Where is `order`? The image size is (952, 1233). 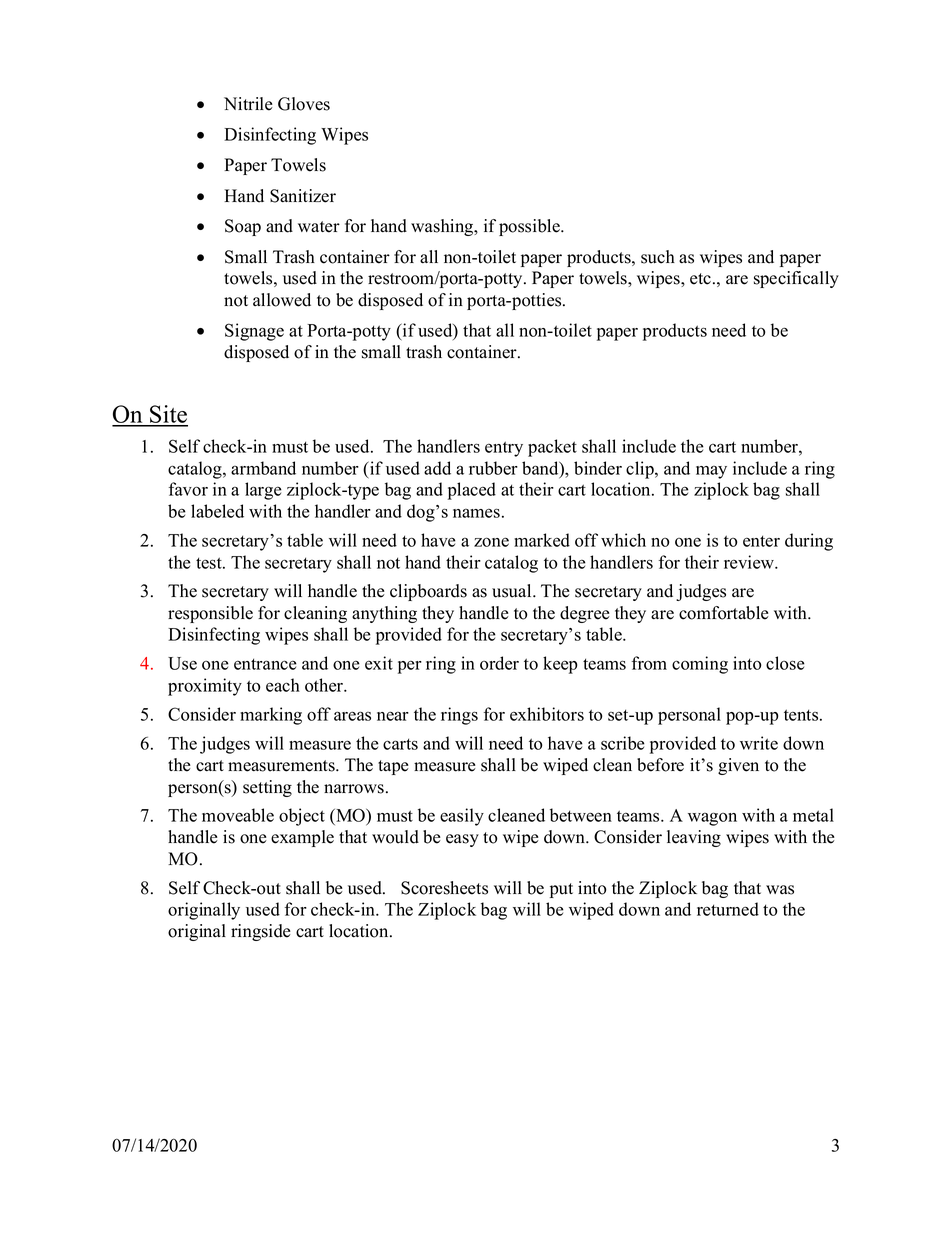 order is located at coordinates (499, 663).
